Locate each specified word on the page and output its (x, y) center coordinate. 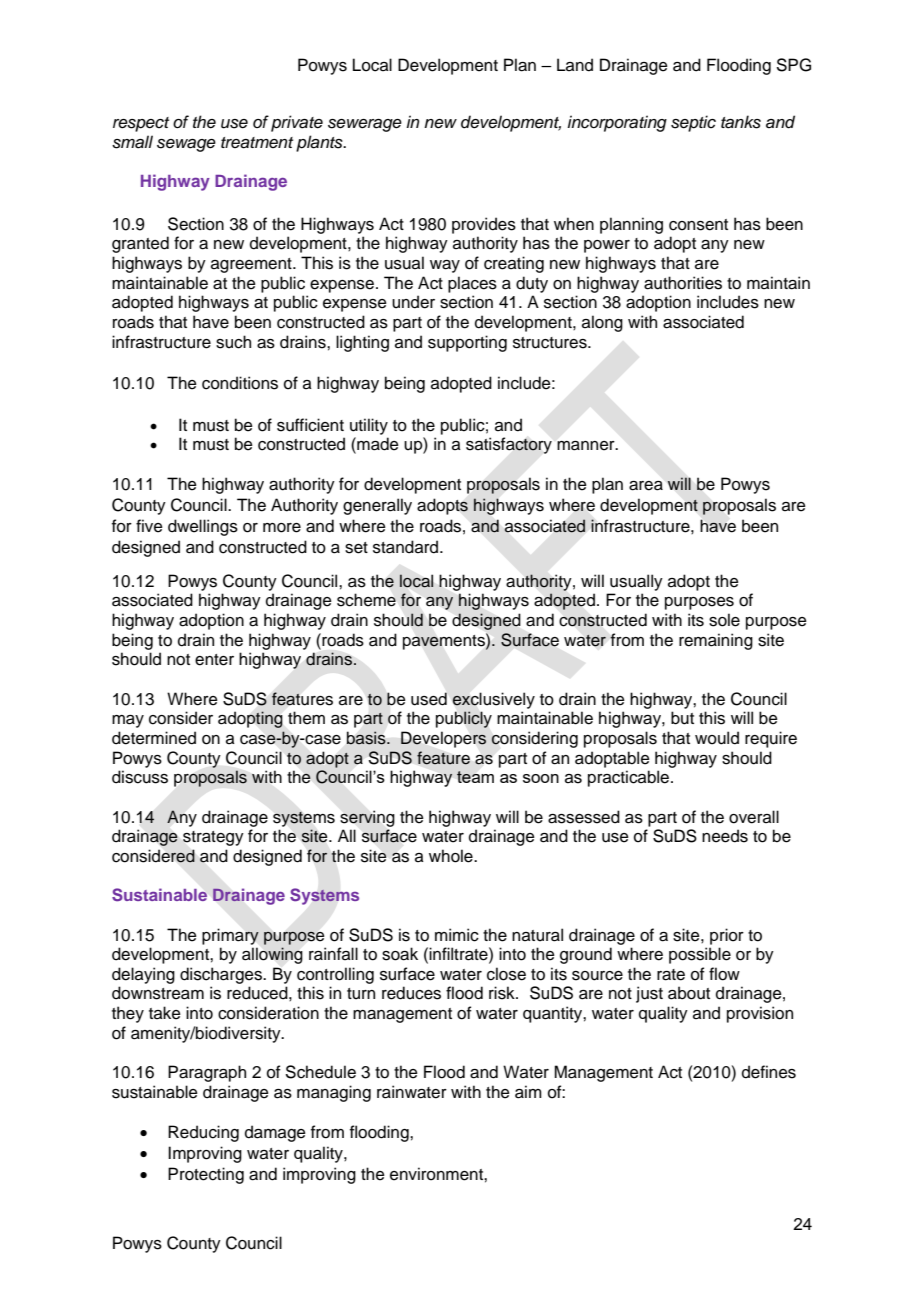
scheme (366, 600)
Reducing (203, 1133)
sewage (186, 145)
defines (769, 1072)
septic (693, 123)
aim (528, 1092)
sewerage (365, 125)
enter (214, 660)
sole (724, 620)
